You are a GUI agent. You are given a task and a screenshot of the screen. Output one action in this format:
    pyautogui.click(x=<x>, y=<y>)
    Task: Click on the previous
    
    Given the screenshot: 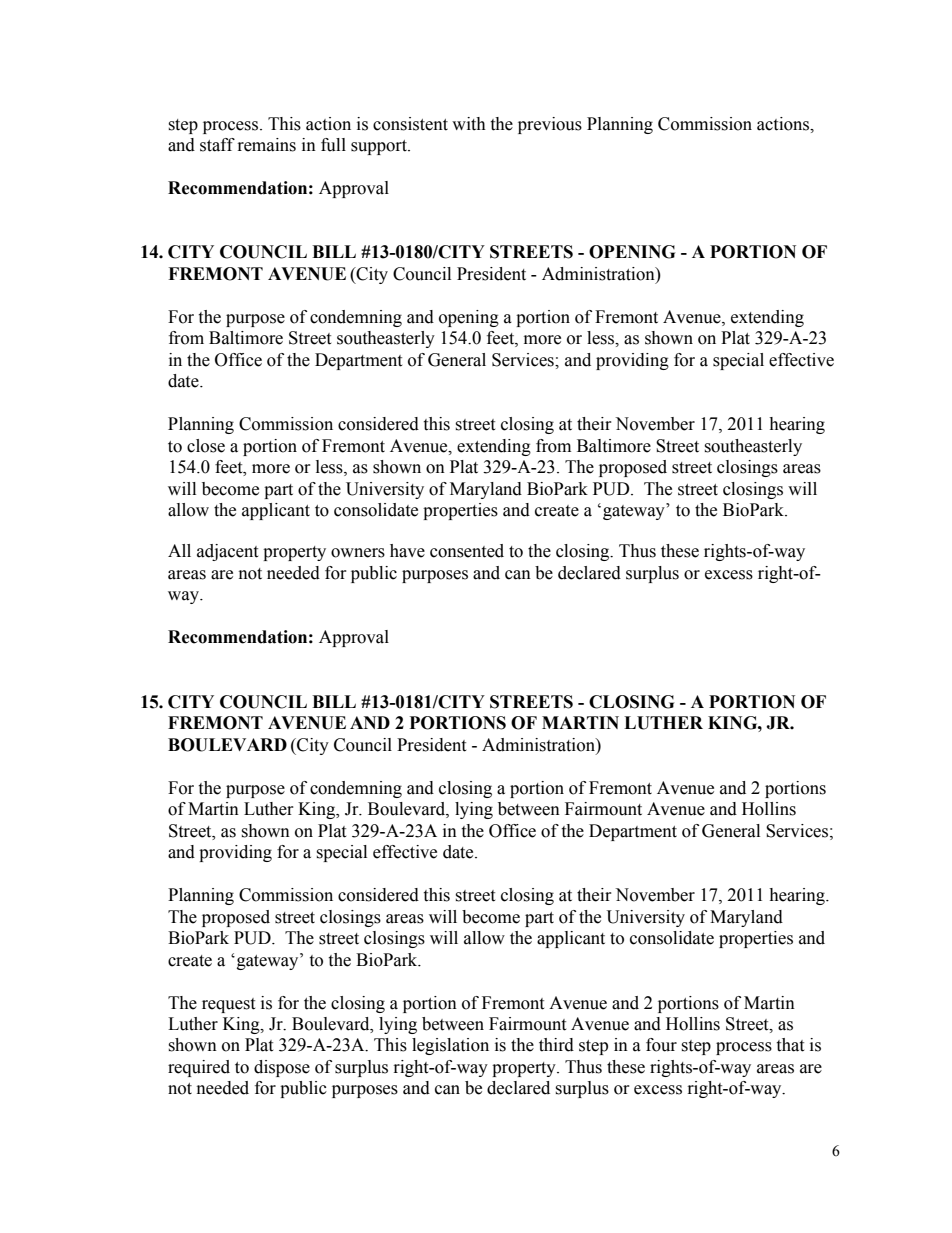 What is the action you would take?
    pyautogui.click(x=550, y=125)
